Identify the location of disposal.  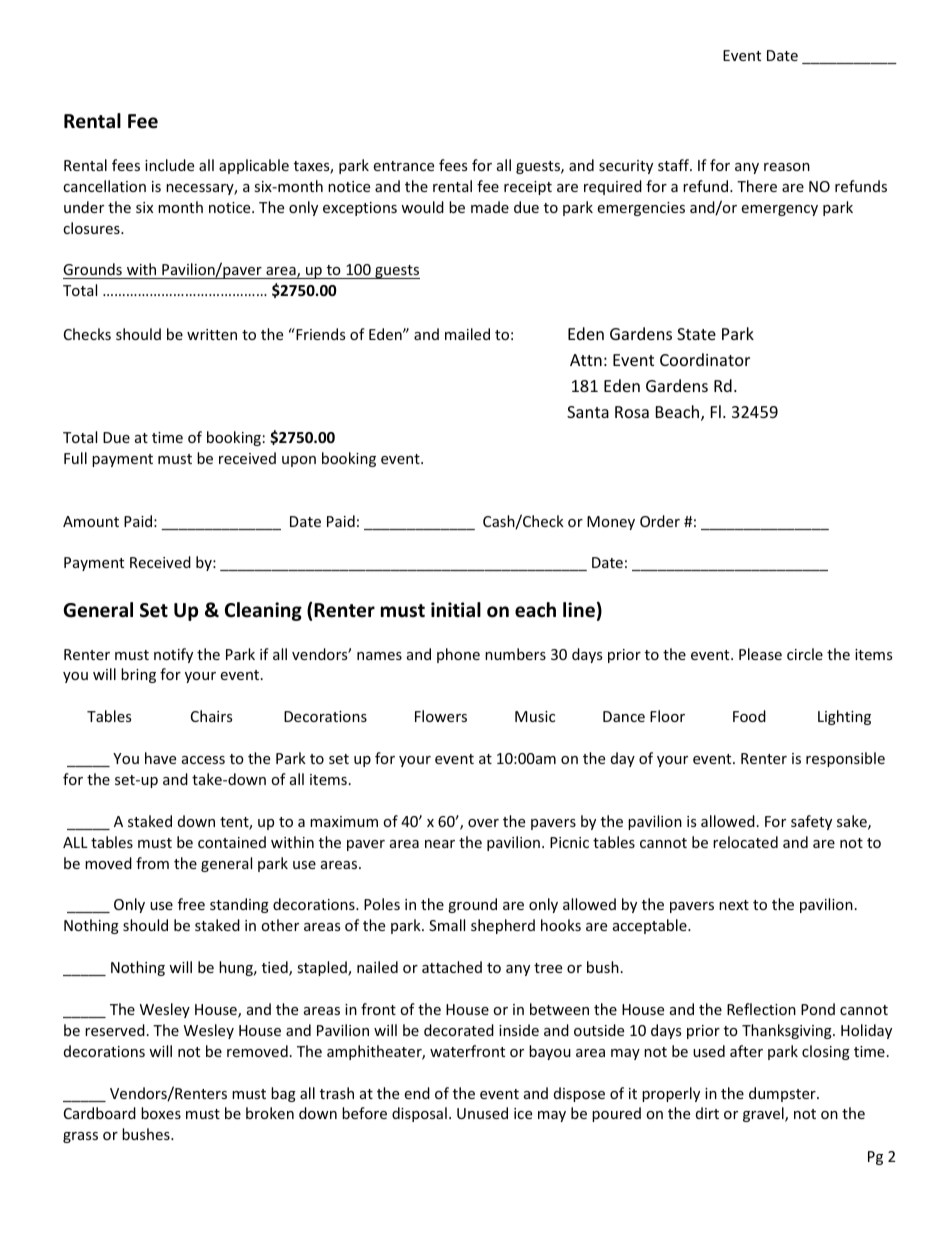
(419, 1114).
